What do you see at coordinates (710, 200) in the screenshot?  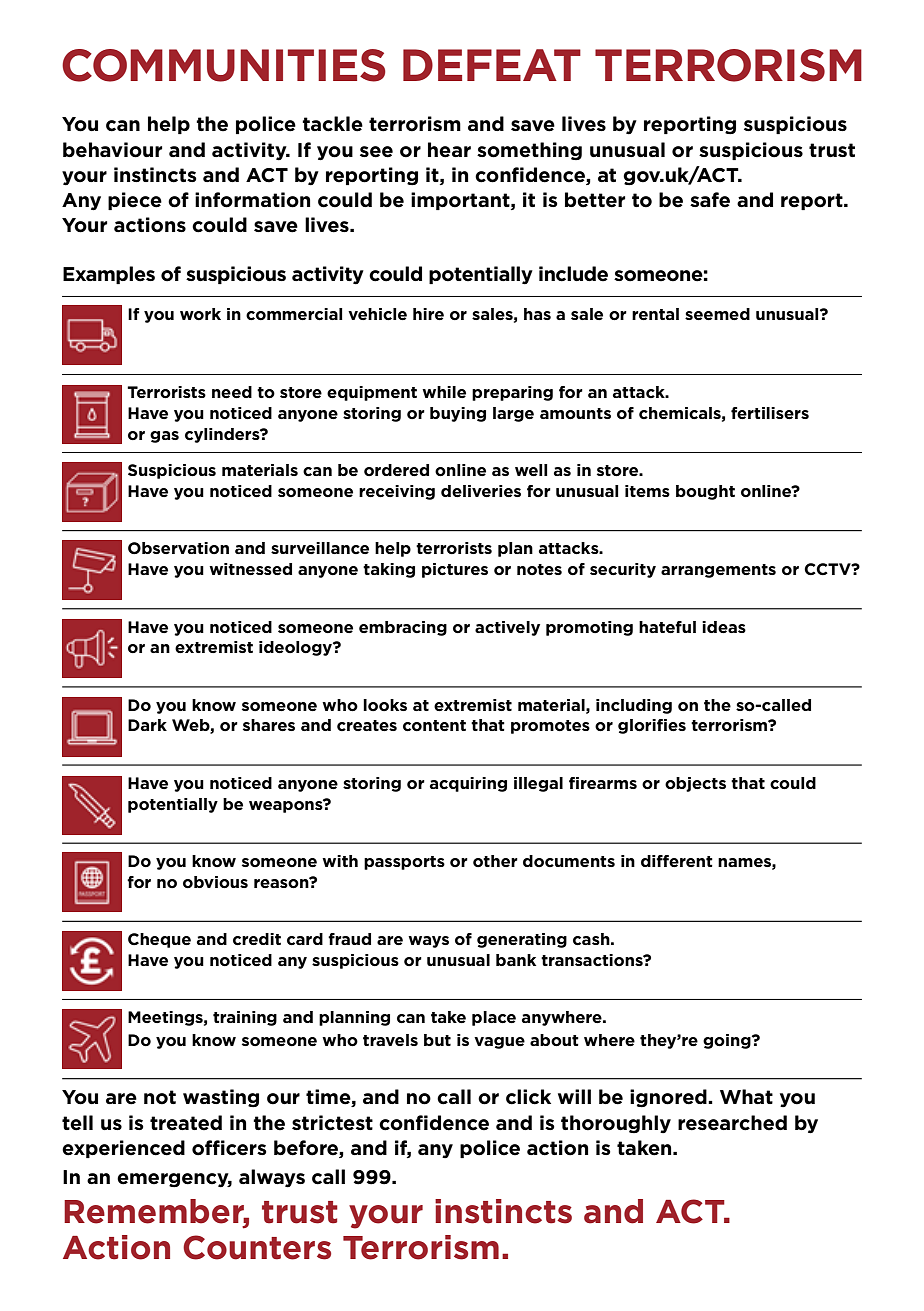 I see `safe` at bounding box center [710, 200].
